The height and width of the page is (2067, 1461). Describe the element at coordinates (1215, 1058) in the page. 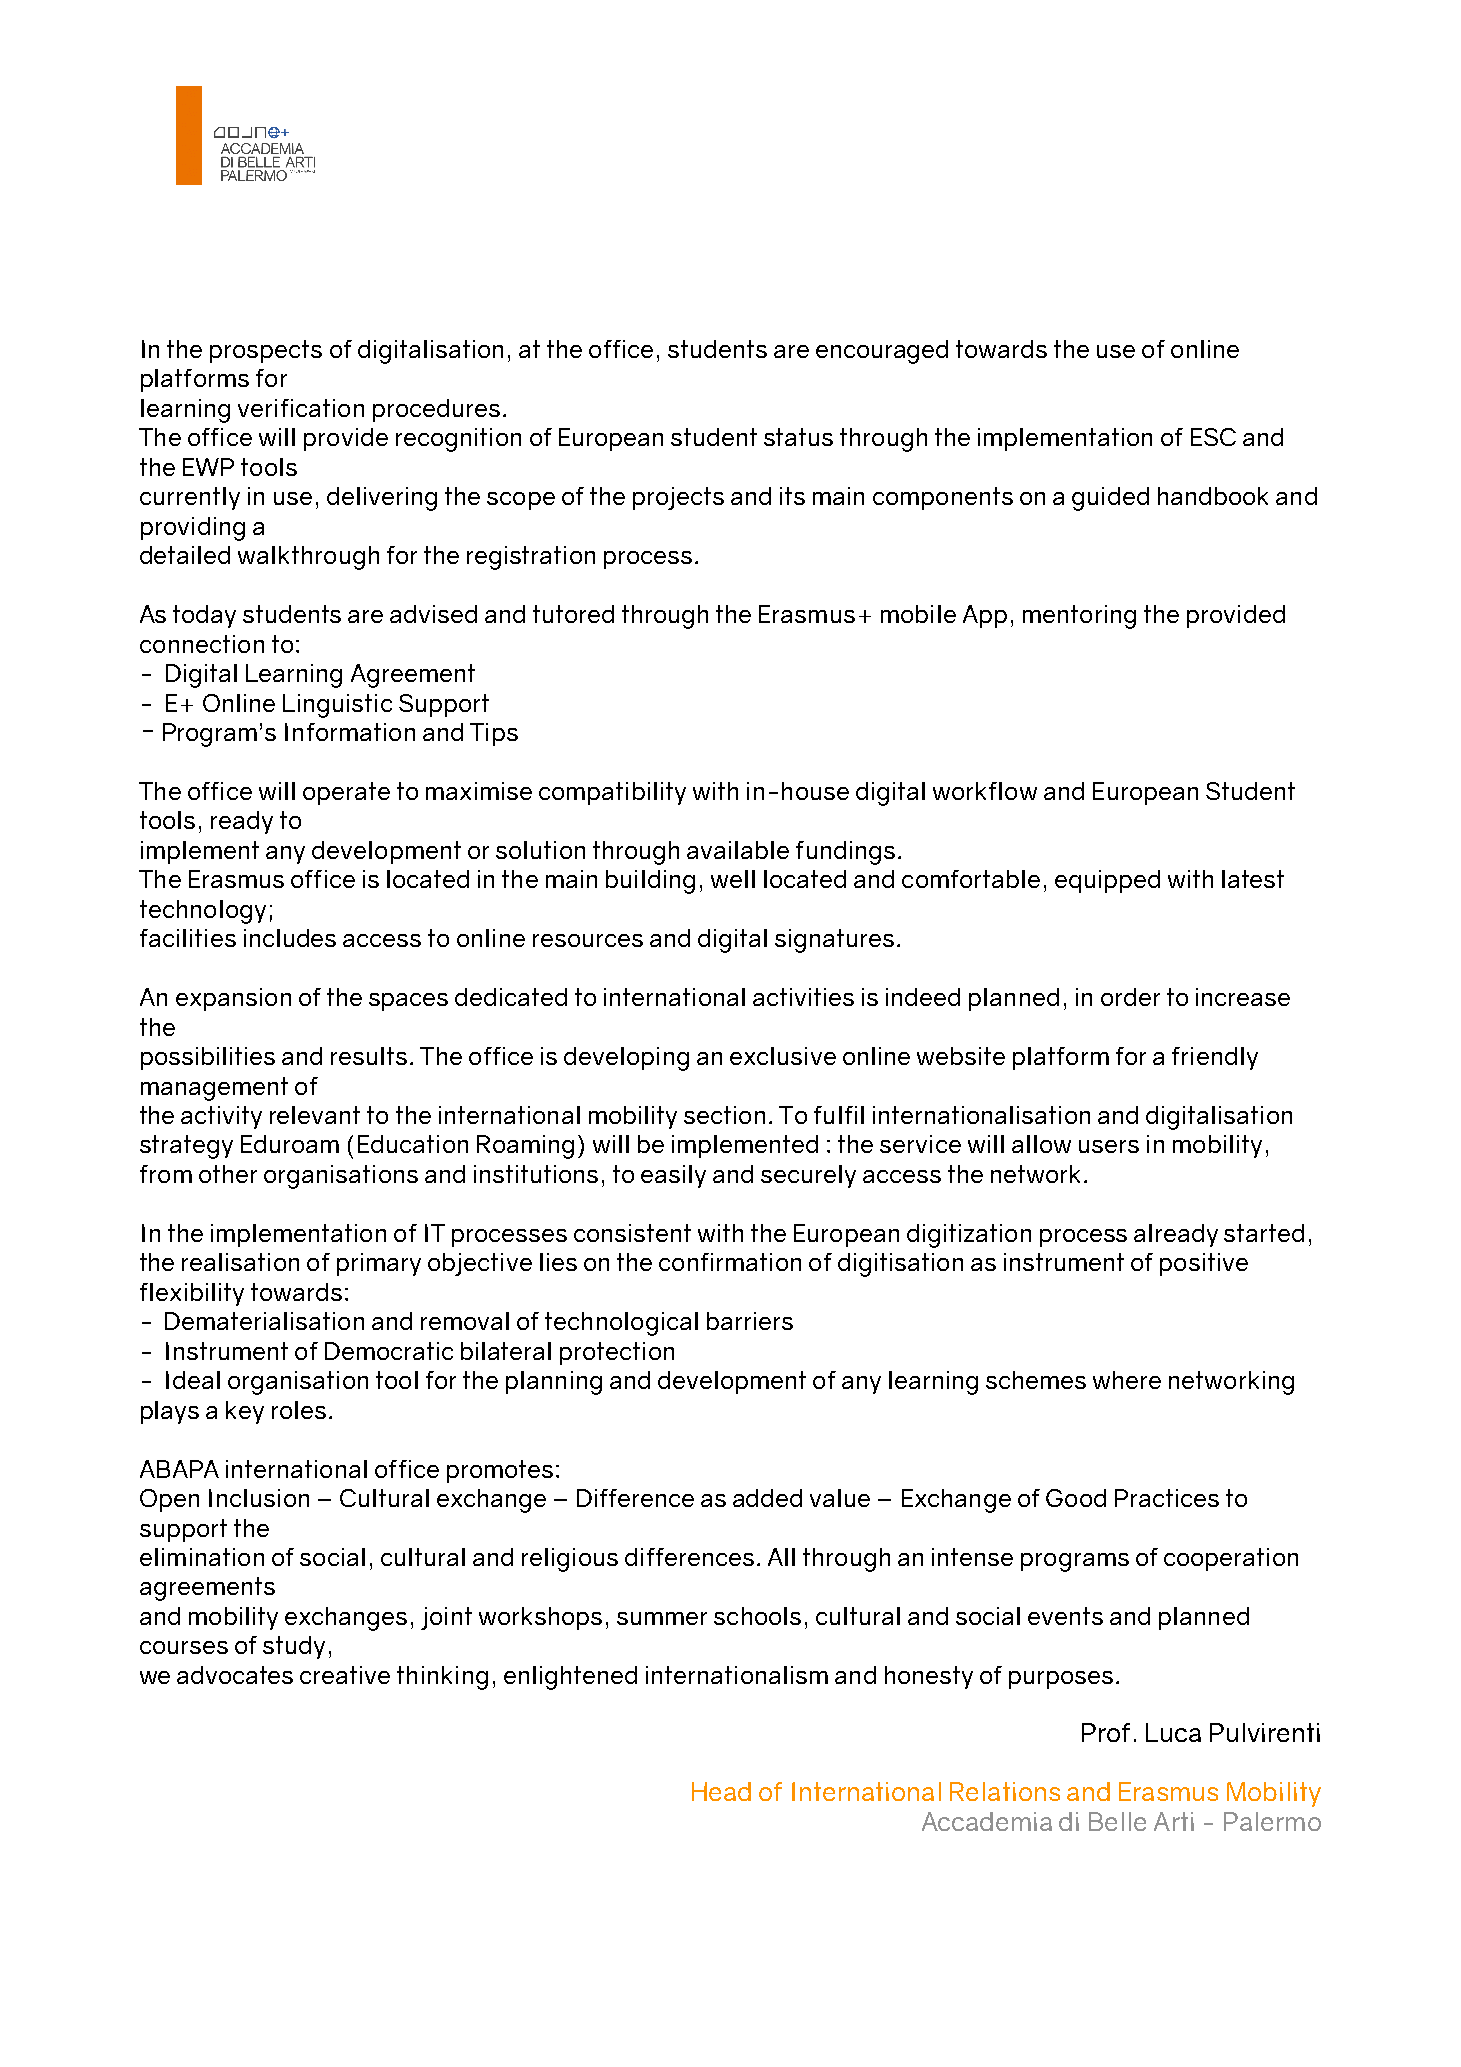

I see `friendly` at that location.
